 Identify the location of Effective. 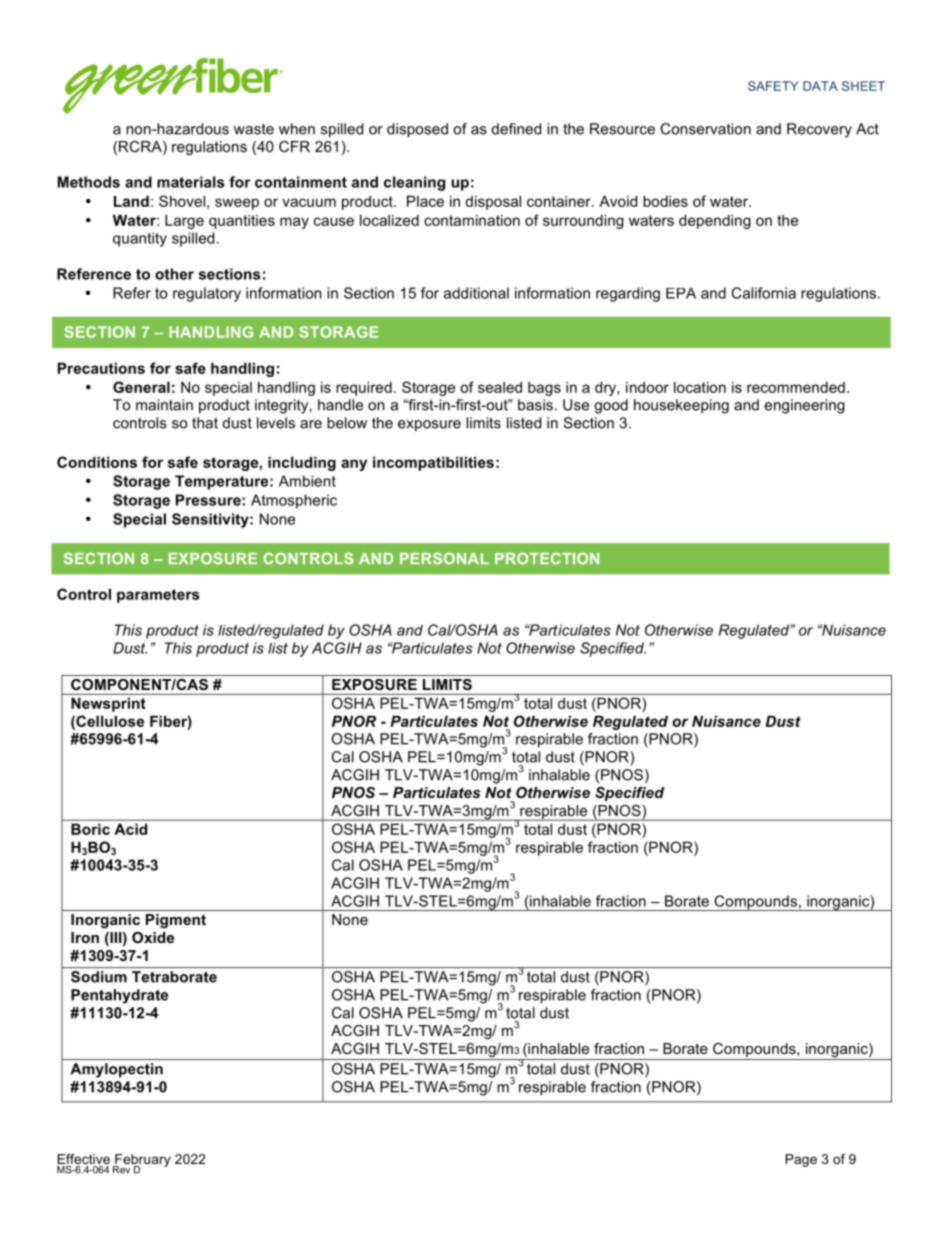
(84, 1159).
